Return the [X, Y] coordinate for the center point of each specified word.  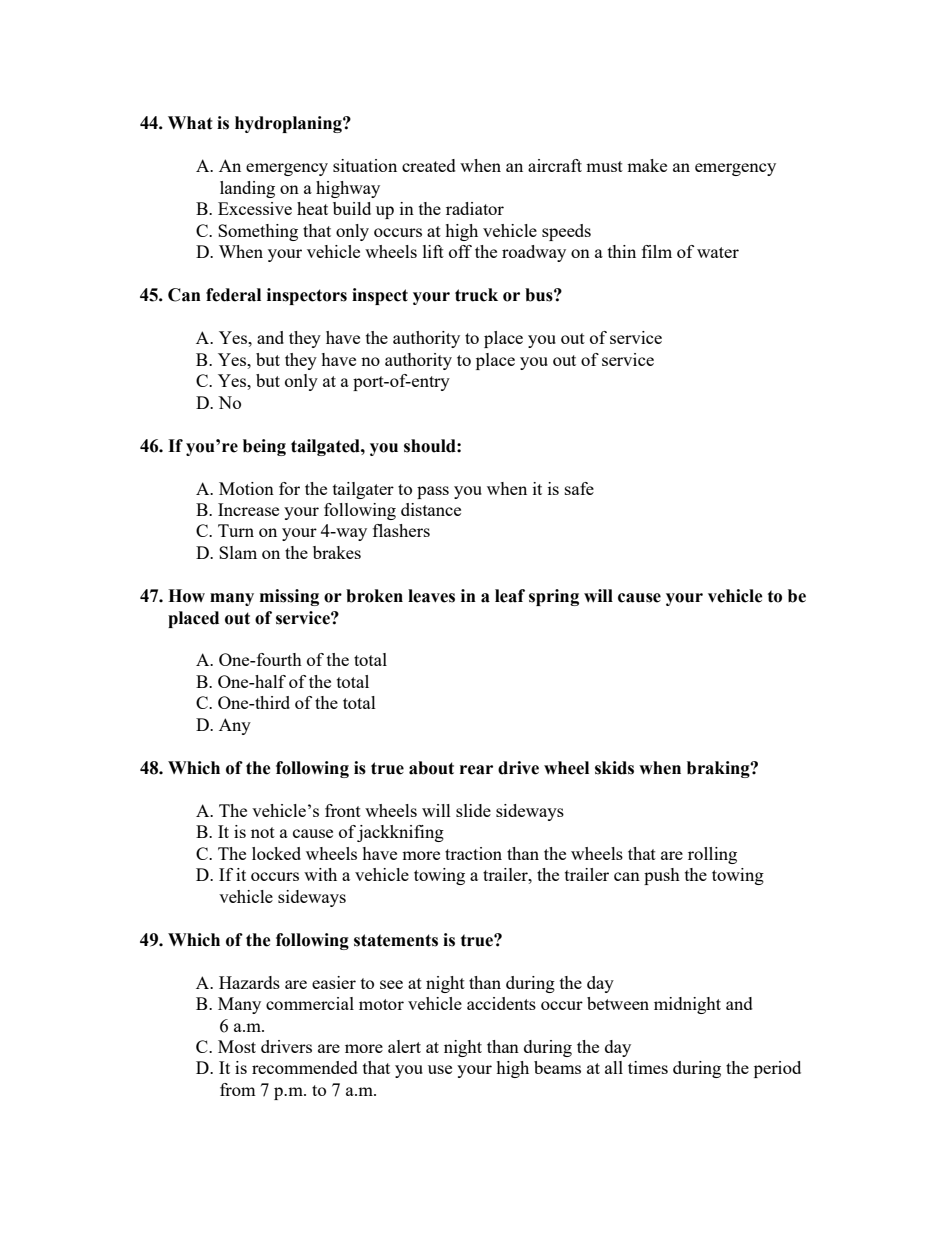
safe [579, 488]
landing [247, 189]
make [647, 165]
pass [433, 492]
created [429, 165]
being [264, 447]
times [648, 1067]
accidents [501, 1003]
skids [614, 768]
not [263, 832]
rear [476, 770]
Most [237, 1046]
